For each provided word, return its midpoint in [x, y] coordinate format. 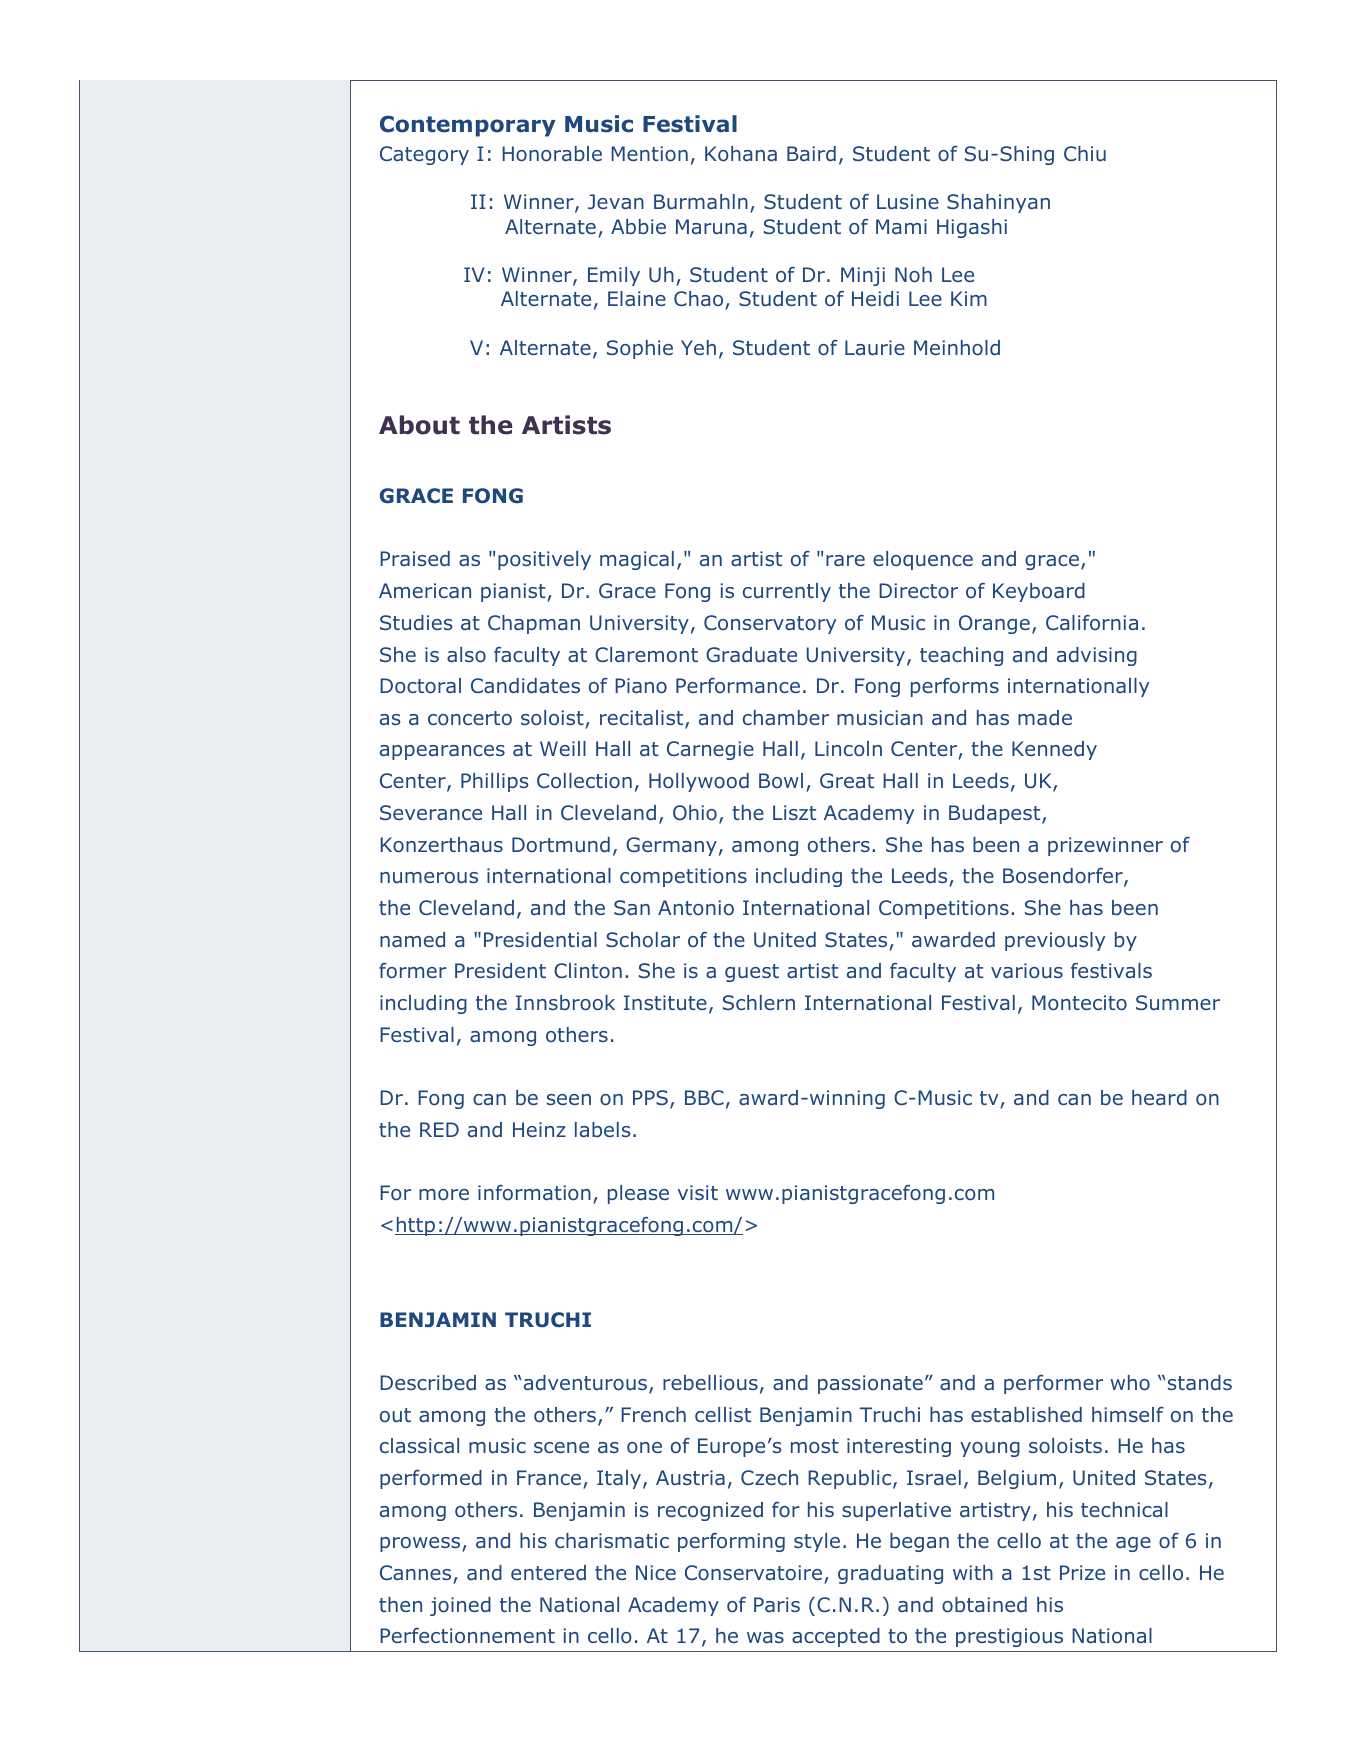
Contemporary [468, 126]
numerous [429, 878]
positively [544, 560]
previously [1055, 941]
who [1130, 1383]
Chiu [1085, 153]
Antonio [696, 908]
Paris [777, 1604]
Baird [811, 154]
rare [845, 560]
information [534, 1193]
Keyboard [1039, 592]
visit [698, 1192]
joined [460, 1606]
